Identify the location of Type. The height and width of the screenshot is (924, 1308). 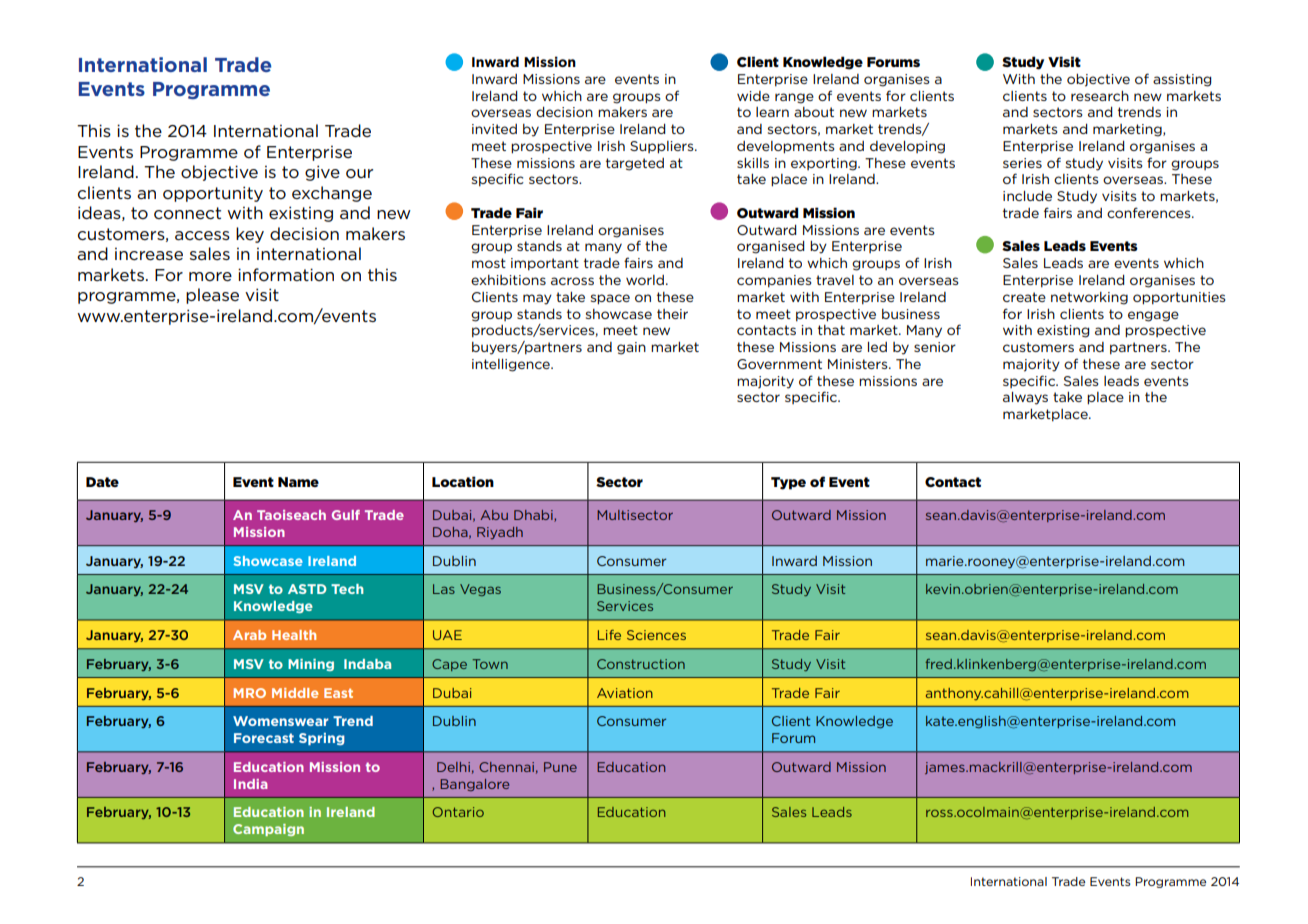
(788, 483).
